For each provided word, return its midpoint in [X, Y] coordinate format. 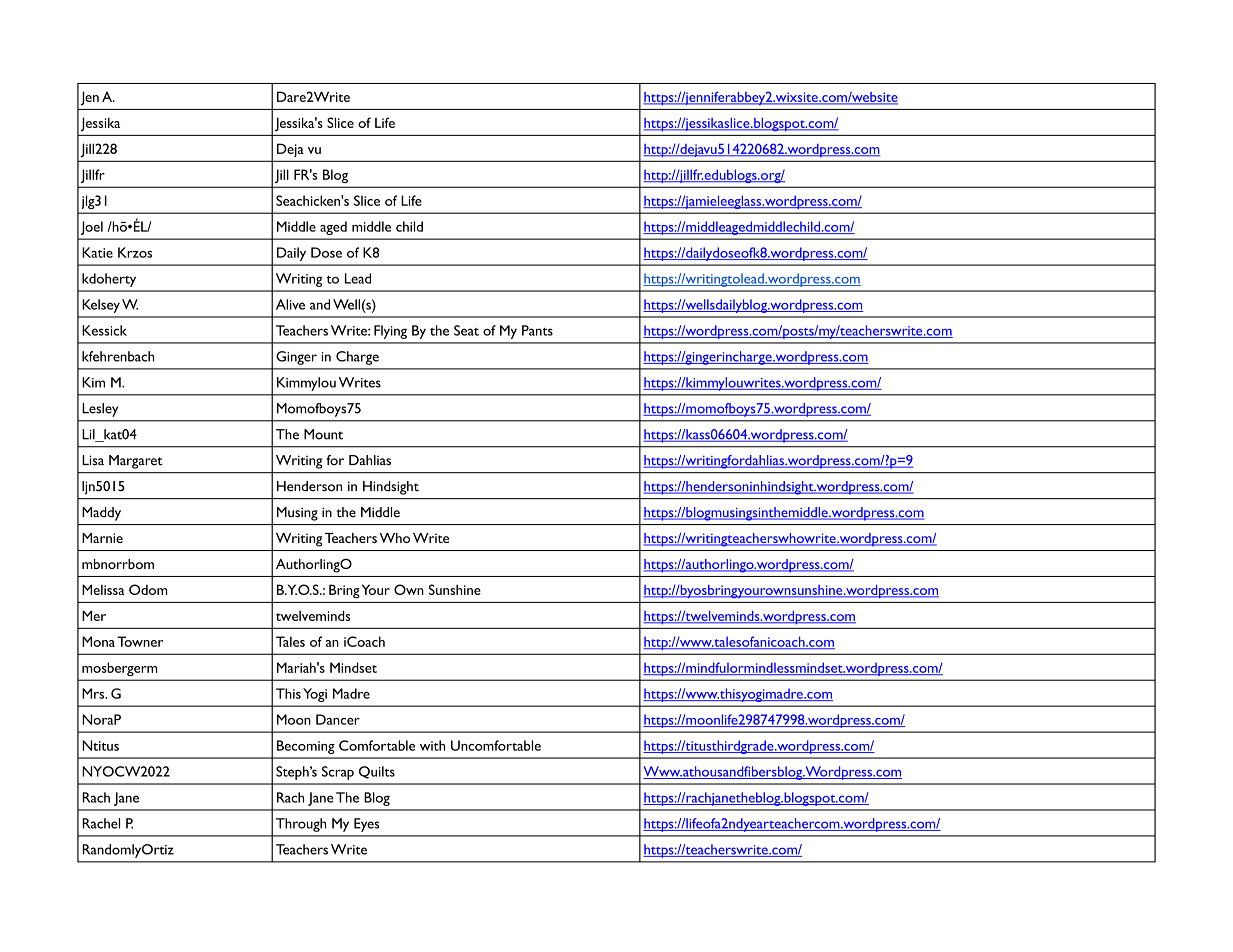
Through [301, 825]
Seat [466, 330]
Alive [290, 304]
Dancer [338, 719]
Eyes [367, 825]
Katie [97, 252]
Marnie [102, 538]
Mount [323, 434]
